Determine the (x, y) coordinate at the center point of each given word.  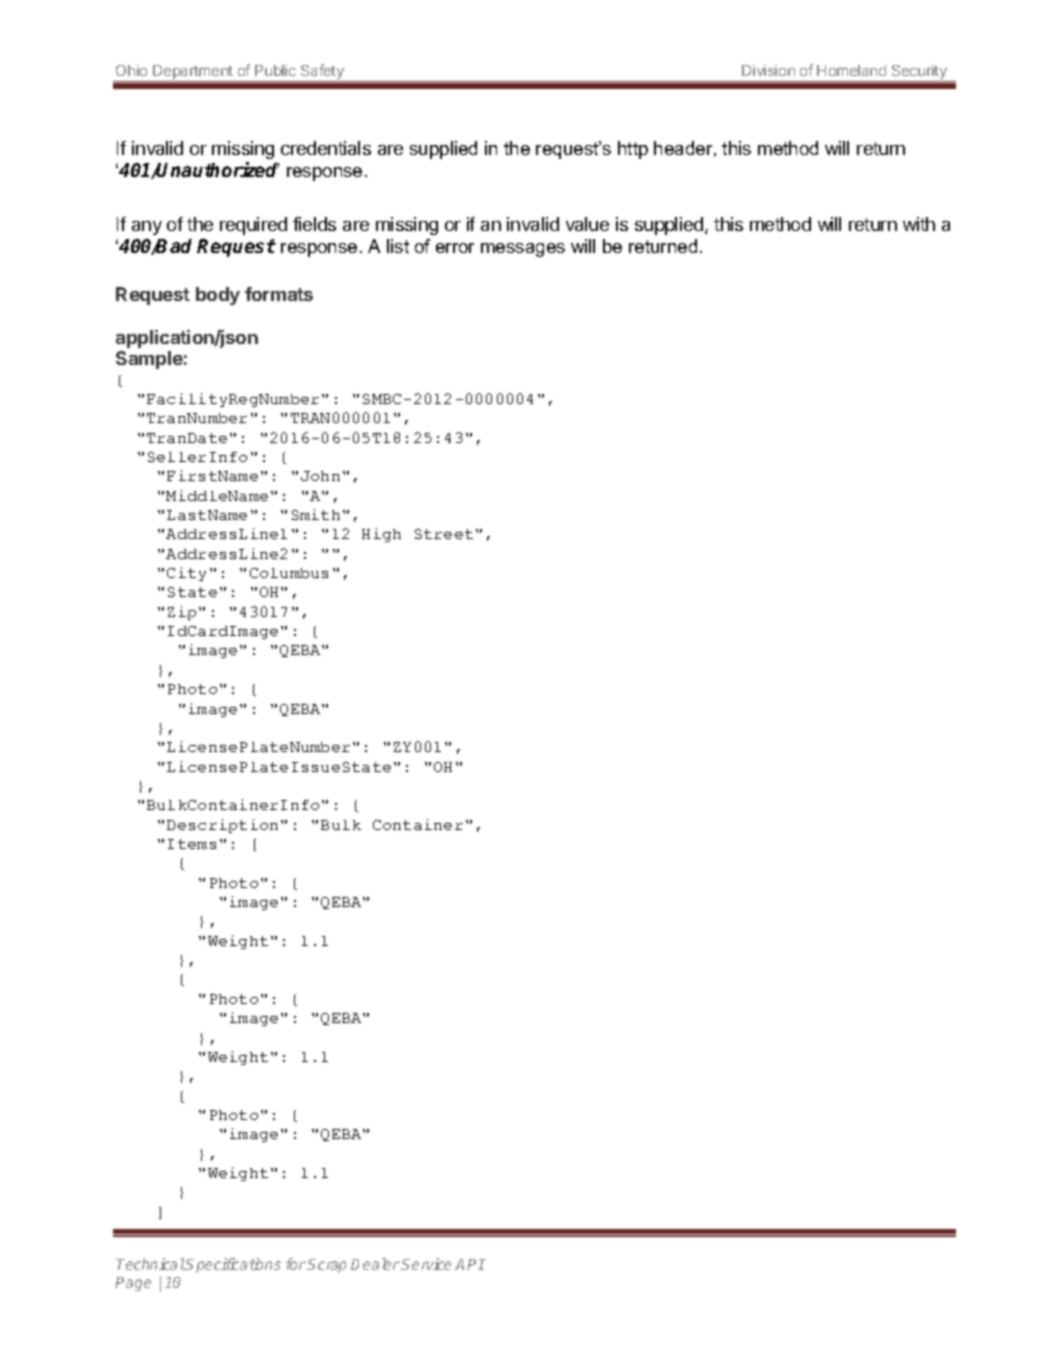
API (470, 1264)
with (919, 224)
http (633, 150)
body (218, 296)
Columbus (289, 573)
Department (193, 73)
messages (523, 250)
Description (222, 826)
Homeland (851, 70)
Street (444, 534)
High (381, 535)
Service (426, 1264)
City (186, 574)
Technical (150, 1264)
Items (192, 844)
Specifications (233, 1265)
